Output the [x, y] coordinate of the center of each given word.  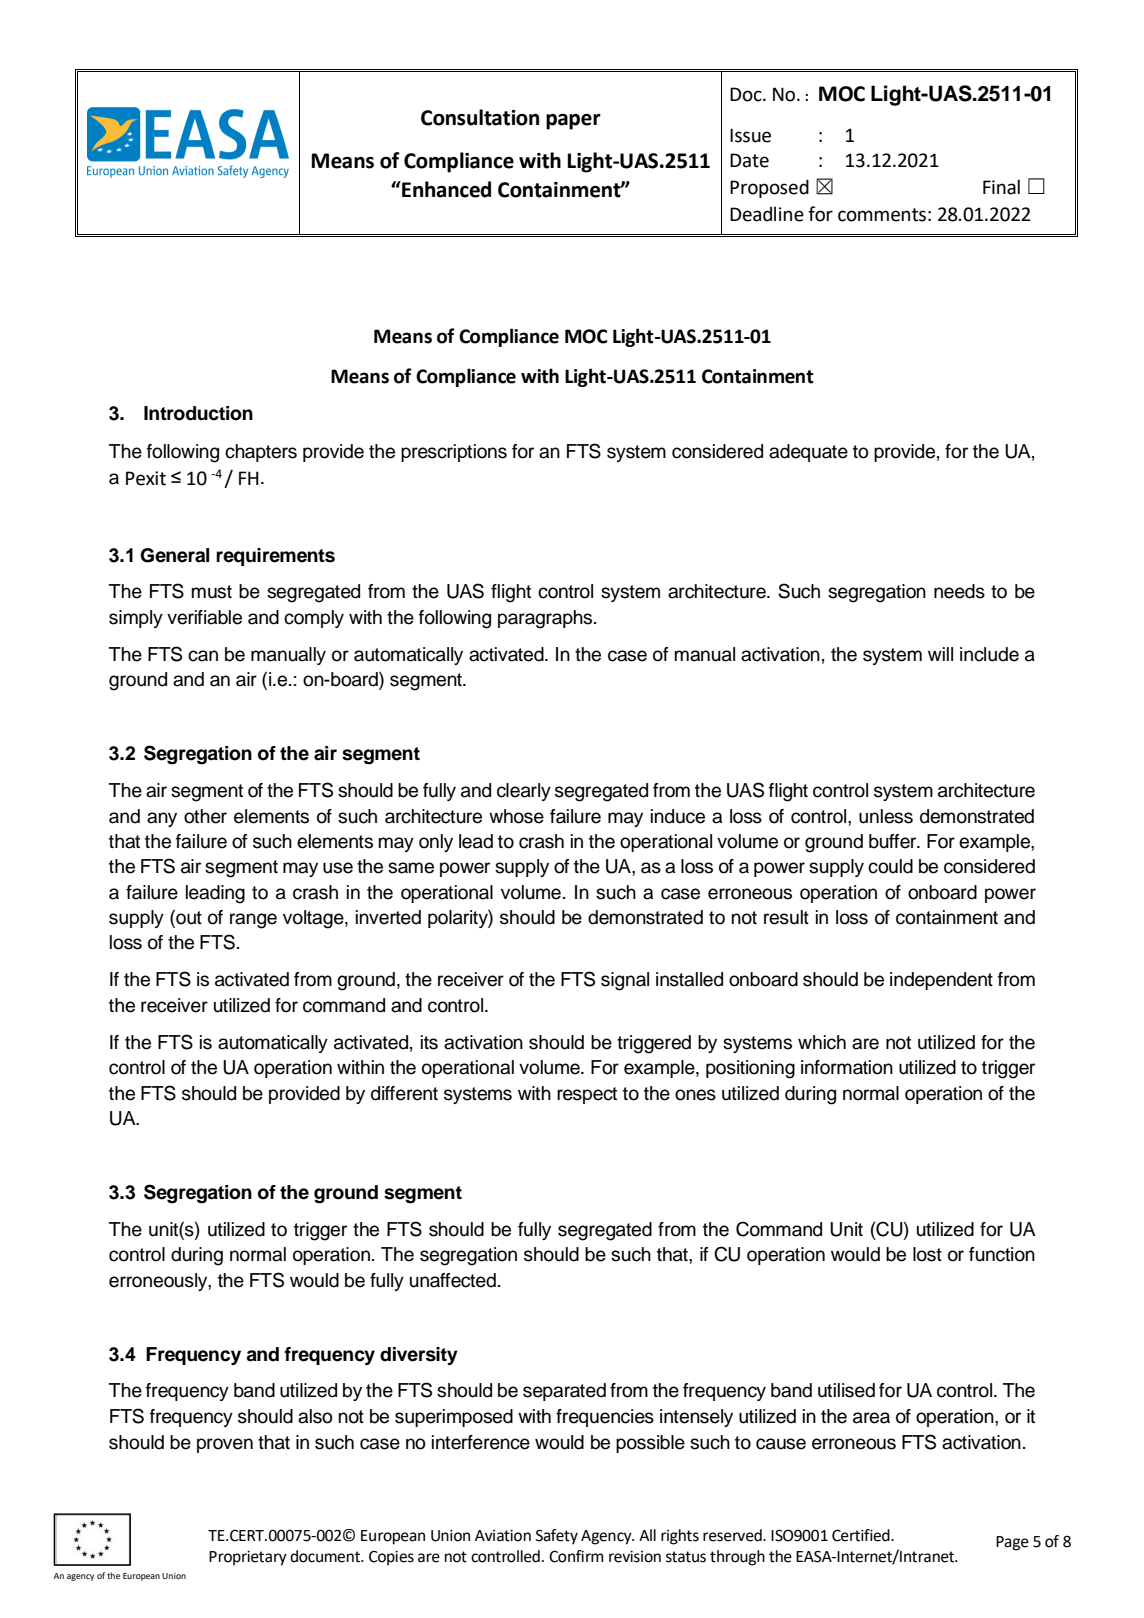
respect [587, 1095]
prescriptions [454, 453]
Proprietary [248, 1558]
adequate [808, 453]
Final [1001, 187]
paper [573, 122]
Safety [557, 1537]
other [205, 816]
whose [516, 816]
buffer [894, 841]
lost [927, 1254]
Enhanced [445, 189]
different [404, 1093]
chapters [261, 453]
